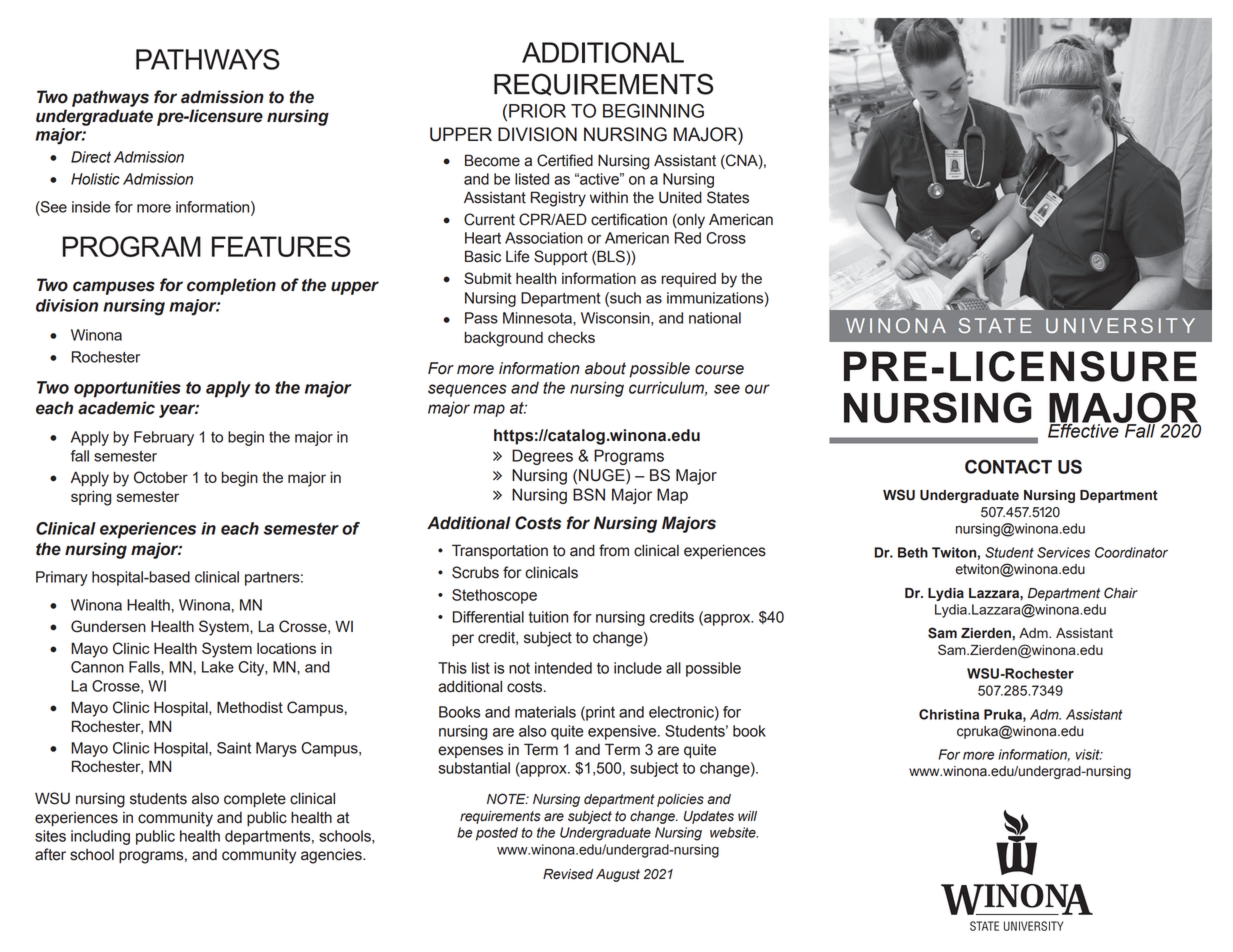 The width and height of the page is (1233, 952). What do you see at coordinates (565, 160) in the page?
I see `Certified` at bounding box center [565, 160].
